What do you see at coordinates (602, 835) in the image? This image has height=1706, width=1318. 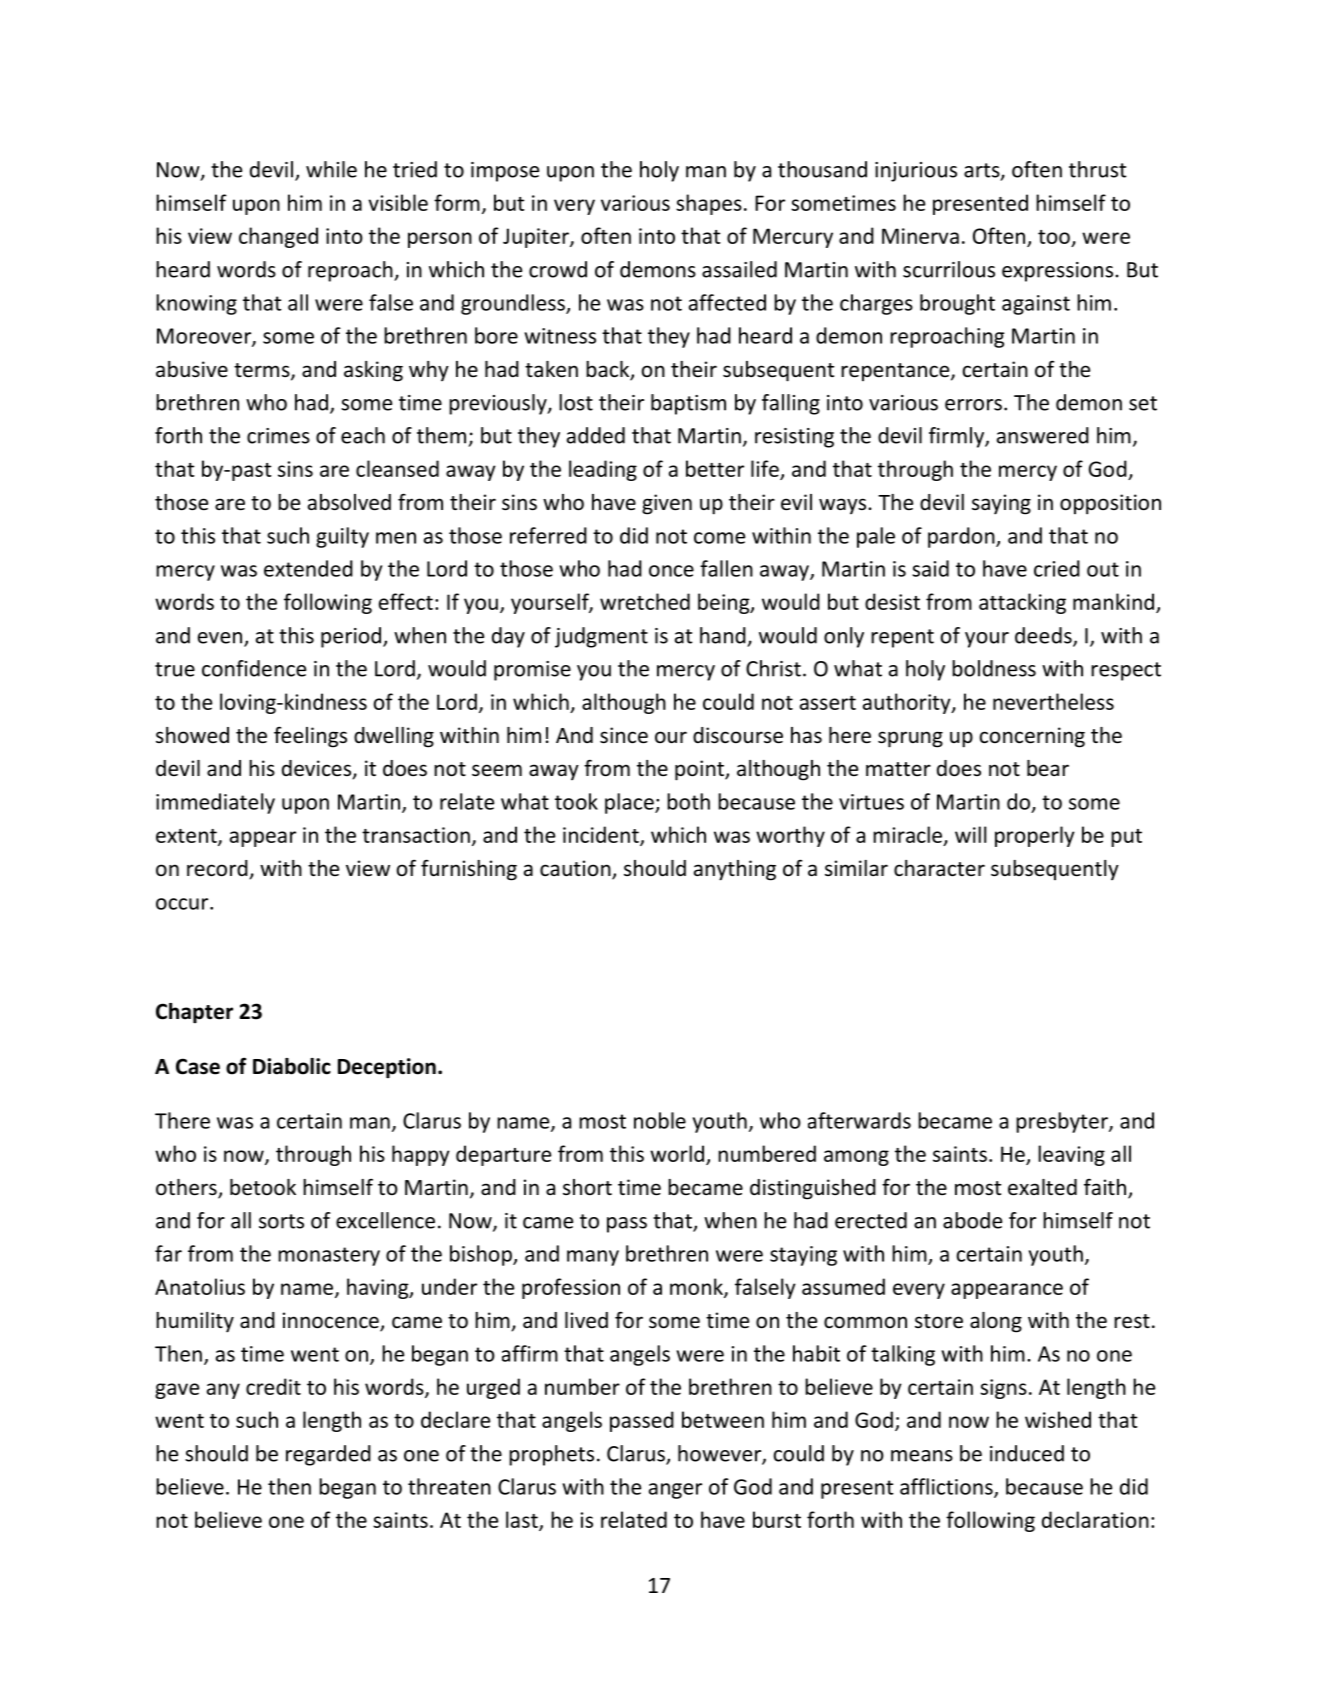 I see `incident` at bounding box center [602, 835].
